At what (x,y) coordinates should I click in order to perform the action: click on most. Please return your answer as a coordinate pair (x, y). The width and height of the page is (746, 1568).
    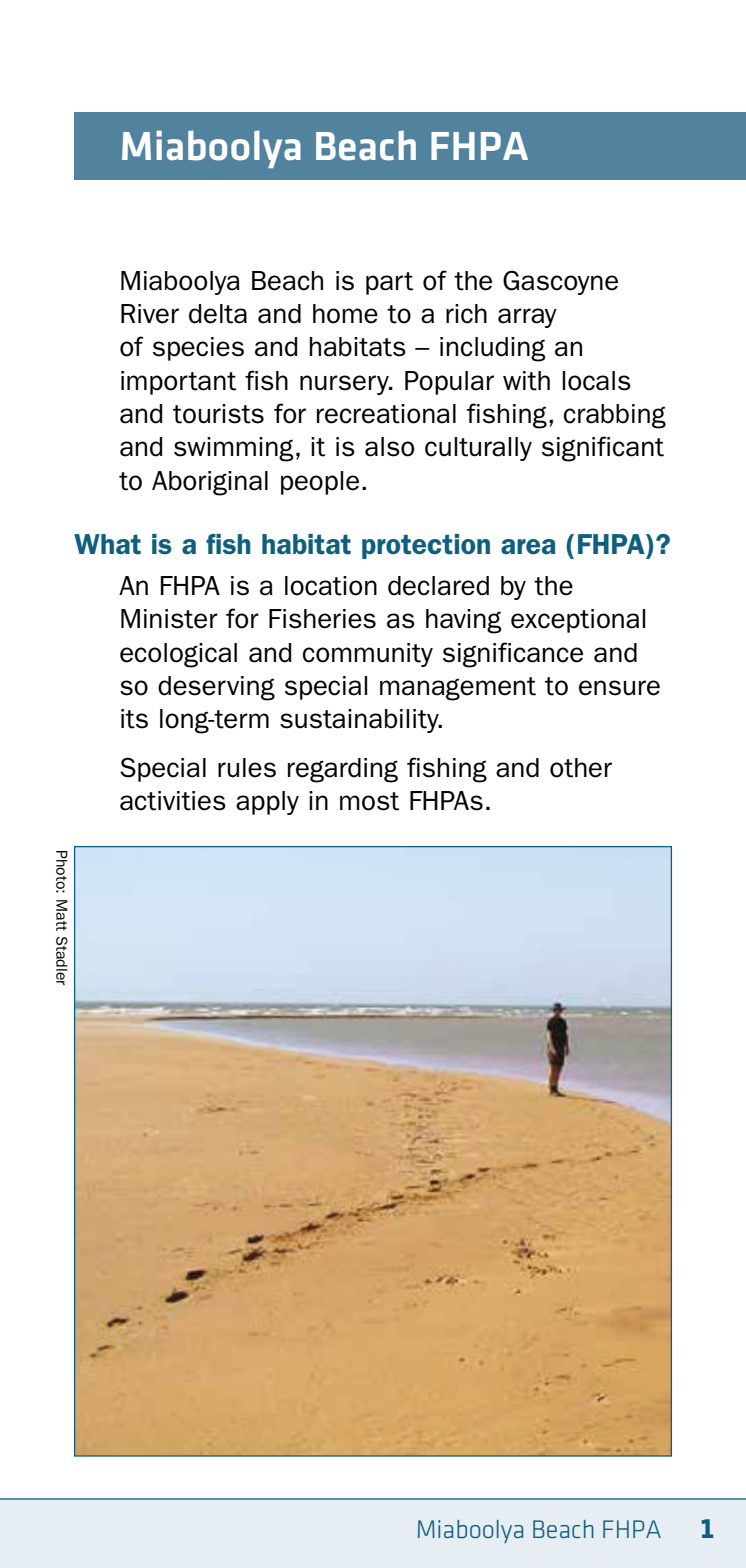
    Looking at the image, I should click on (369, 801).
